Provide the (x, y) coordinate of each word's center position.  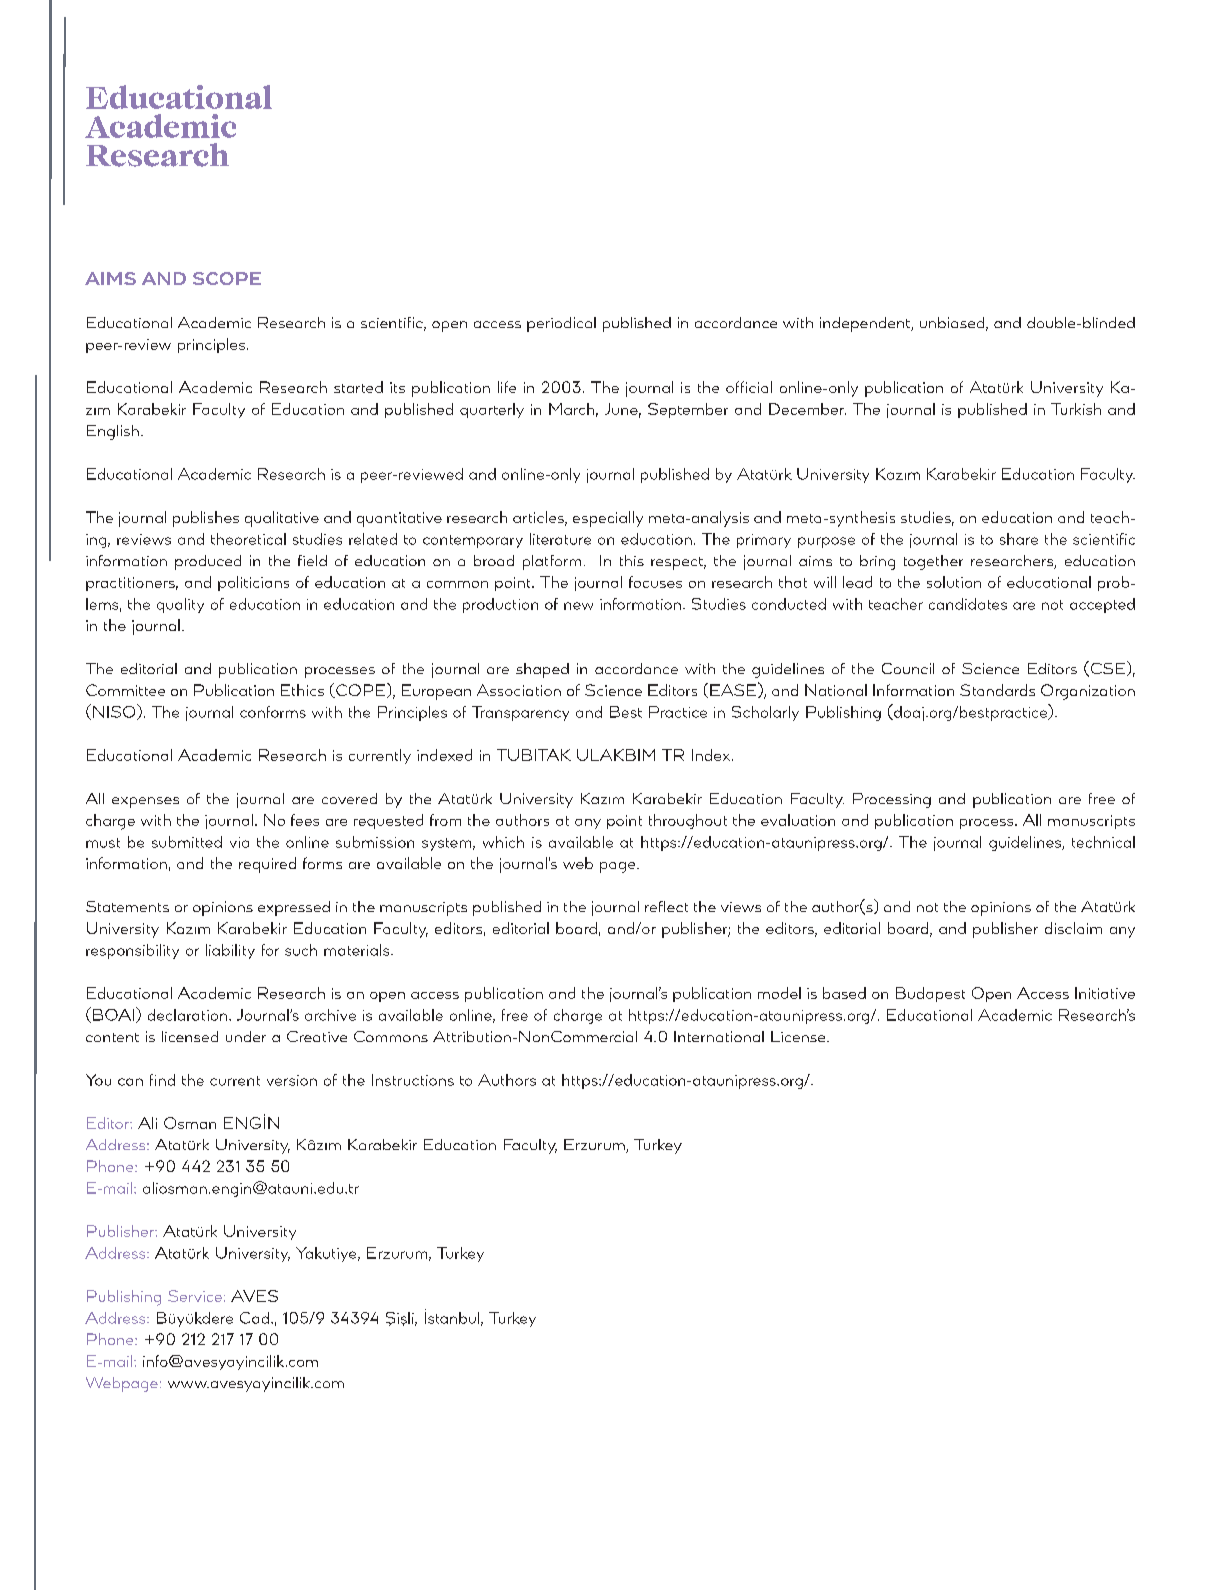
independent (866, 324)
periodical (561, 324)
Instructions (413, 1080)
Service (195, 1296)
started (358, 387)
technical (1103, 842)
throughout (688, 821)
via (239, 842)
